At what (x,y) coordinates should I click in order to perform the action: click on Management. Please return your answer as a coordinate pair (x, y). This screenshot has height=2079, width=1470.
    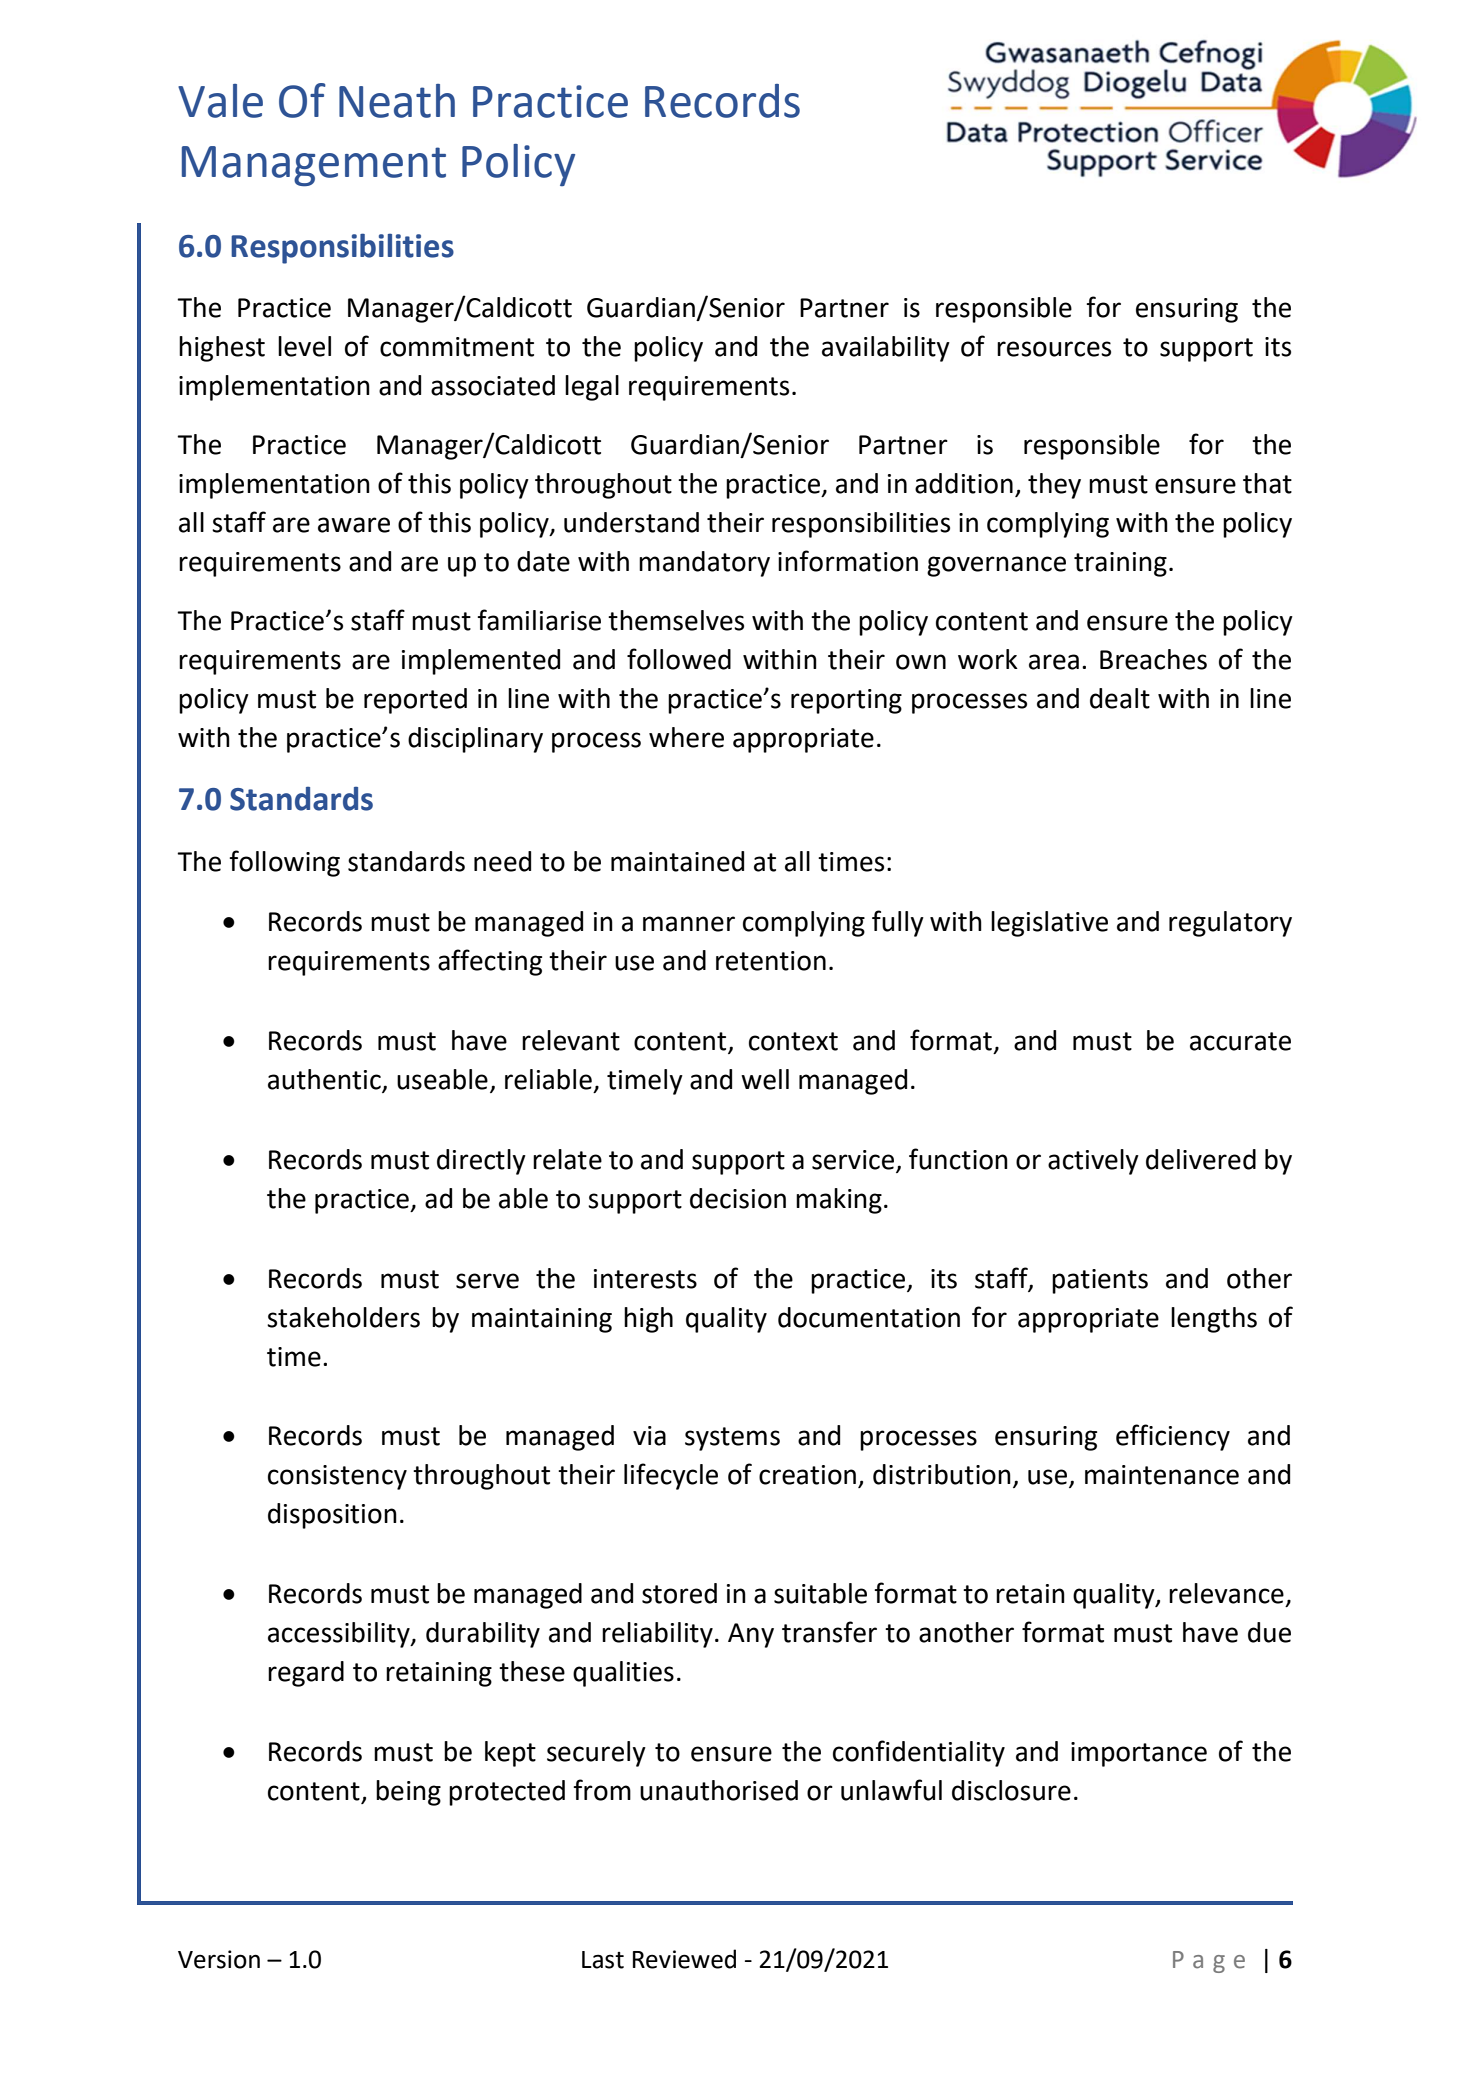
    Looking at the image, I should click on (314, 166).
